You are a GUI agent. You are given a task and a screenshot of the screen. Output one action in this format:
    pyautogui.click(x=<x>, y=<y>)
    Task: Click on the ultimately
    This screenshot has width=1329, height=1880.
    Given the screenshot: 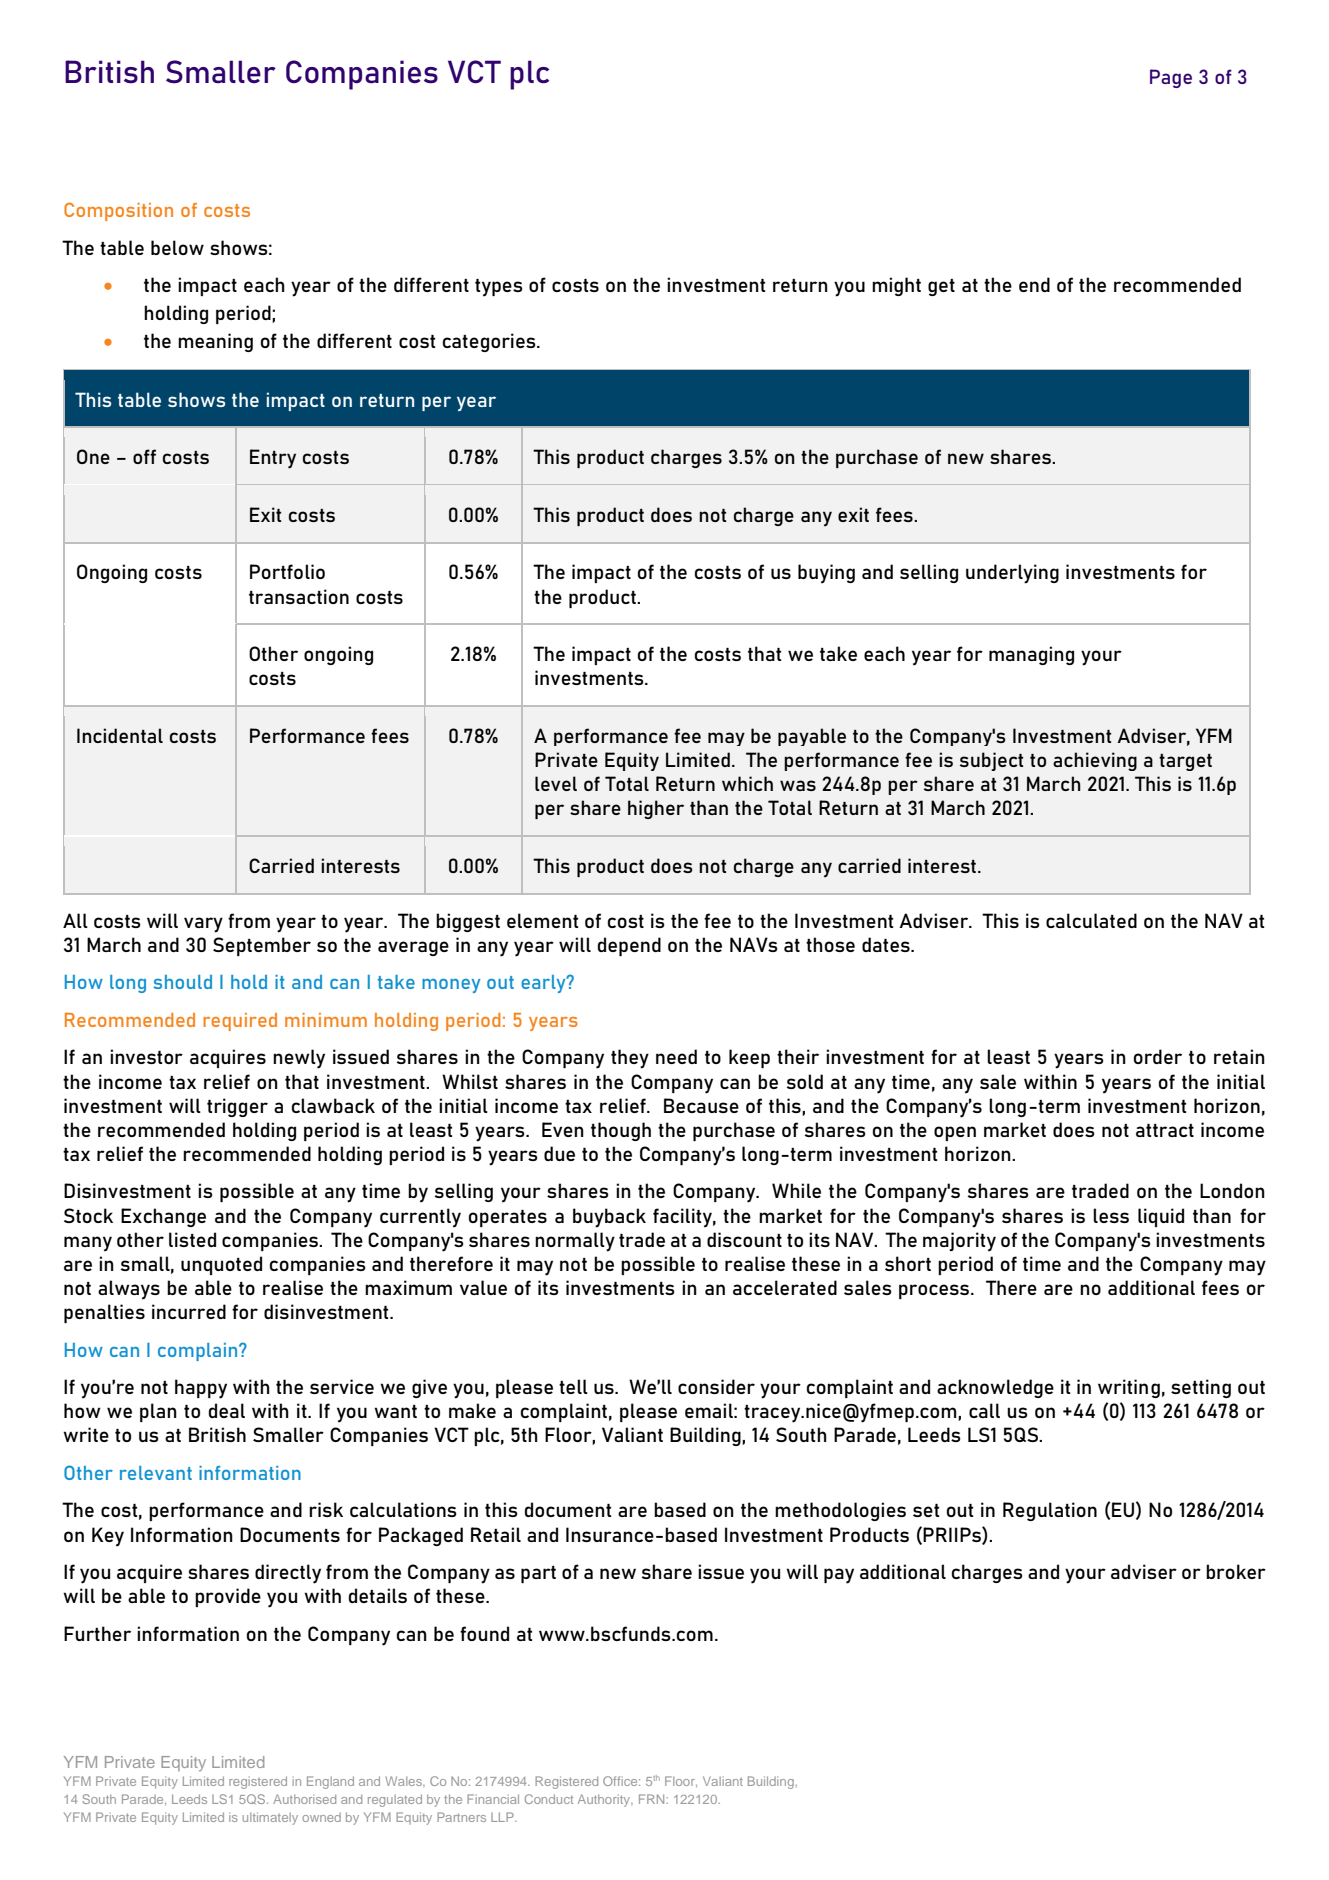 What is the action you would take?
    pyautogui.click(x=270, y=1818)
